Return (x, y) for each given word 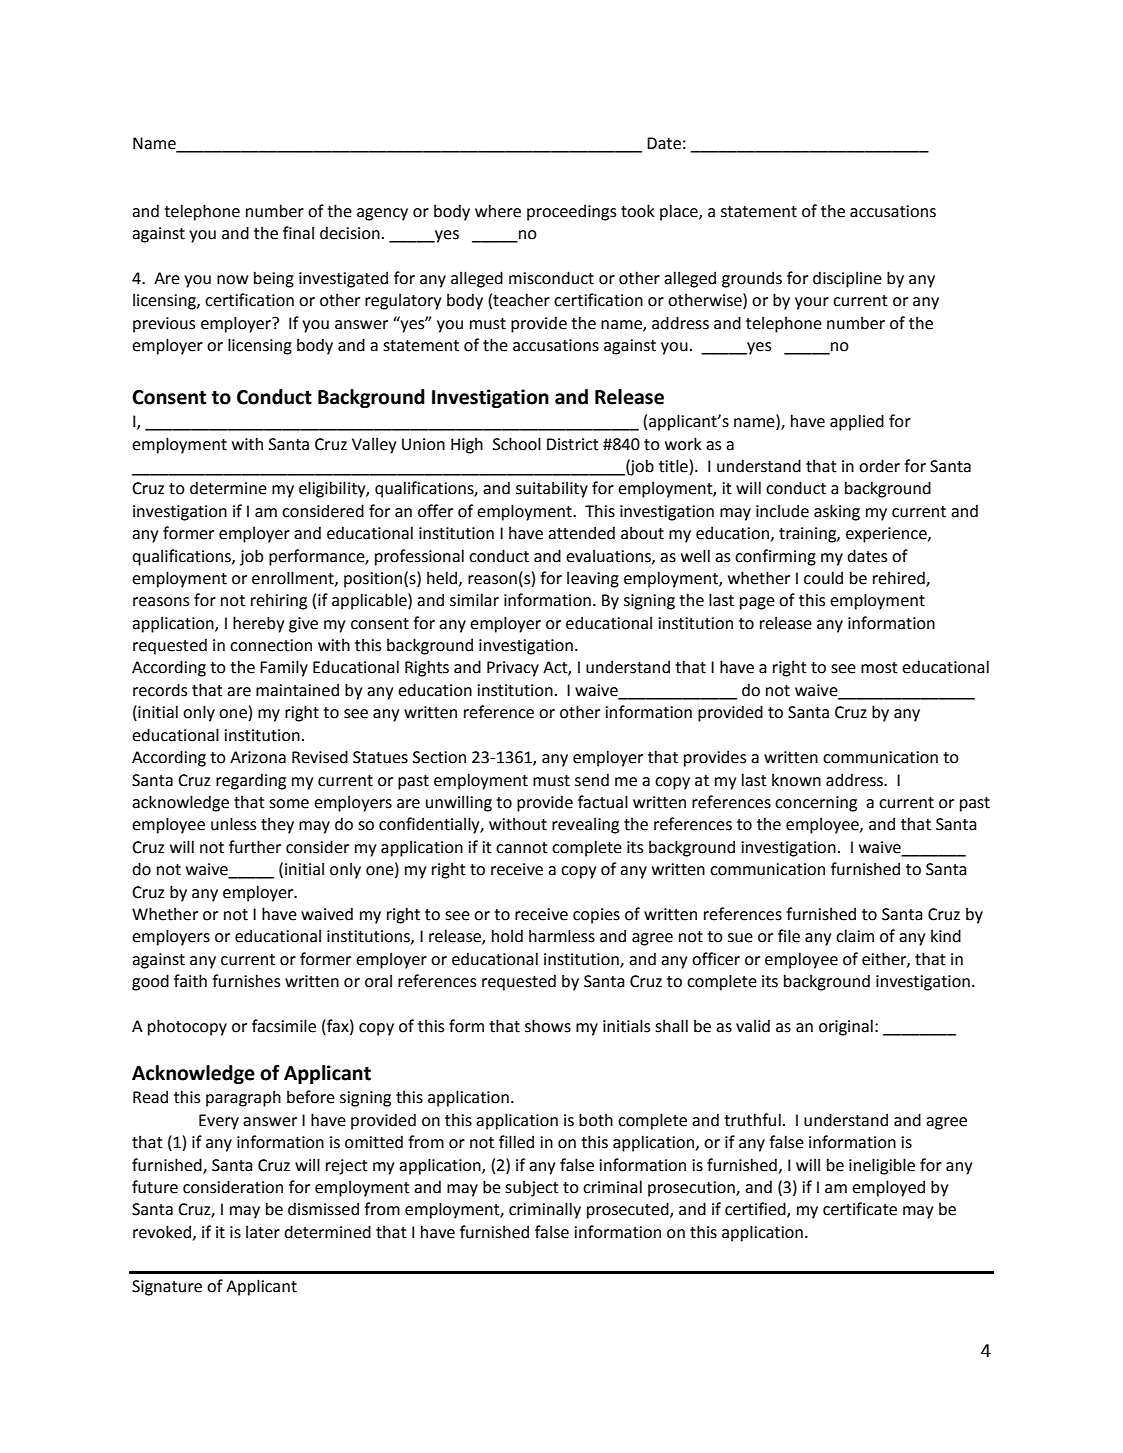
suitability (552, 489)
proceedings (571, 212)
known (796, 780)
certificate (860, 1209)
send (592, 780)
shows (548, 1026)
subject (532, 1188)
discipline (847, 279)
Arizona (258, 757)
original (846, 1027)
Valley (374, 445)
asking (837, 512)
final (298, 233)
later (263, 1232)
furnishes (246, 981)
